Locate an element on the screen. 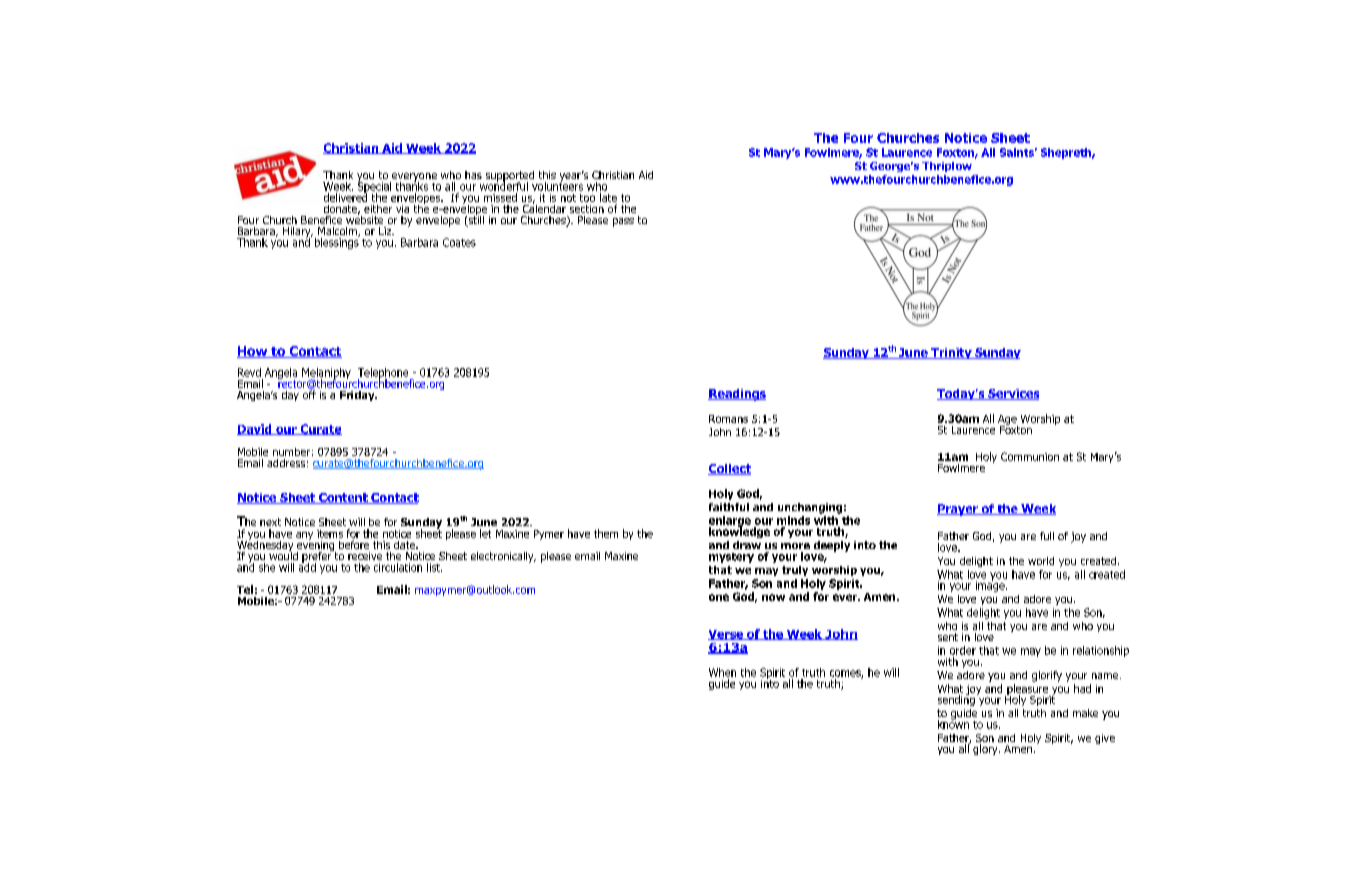 This screenshot has height=887, width=1372. Collect is located at coordinates (729, 469).
